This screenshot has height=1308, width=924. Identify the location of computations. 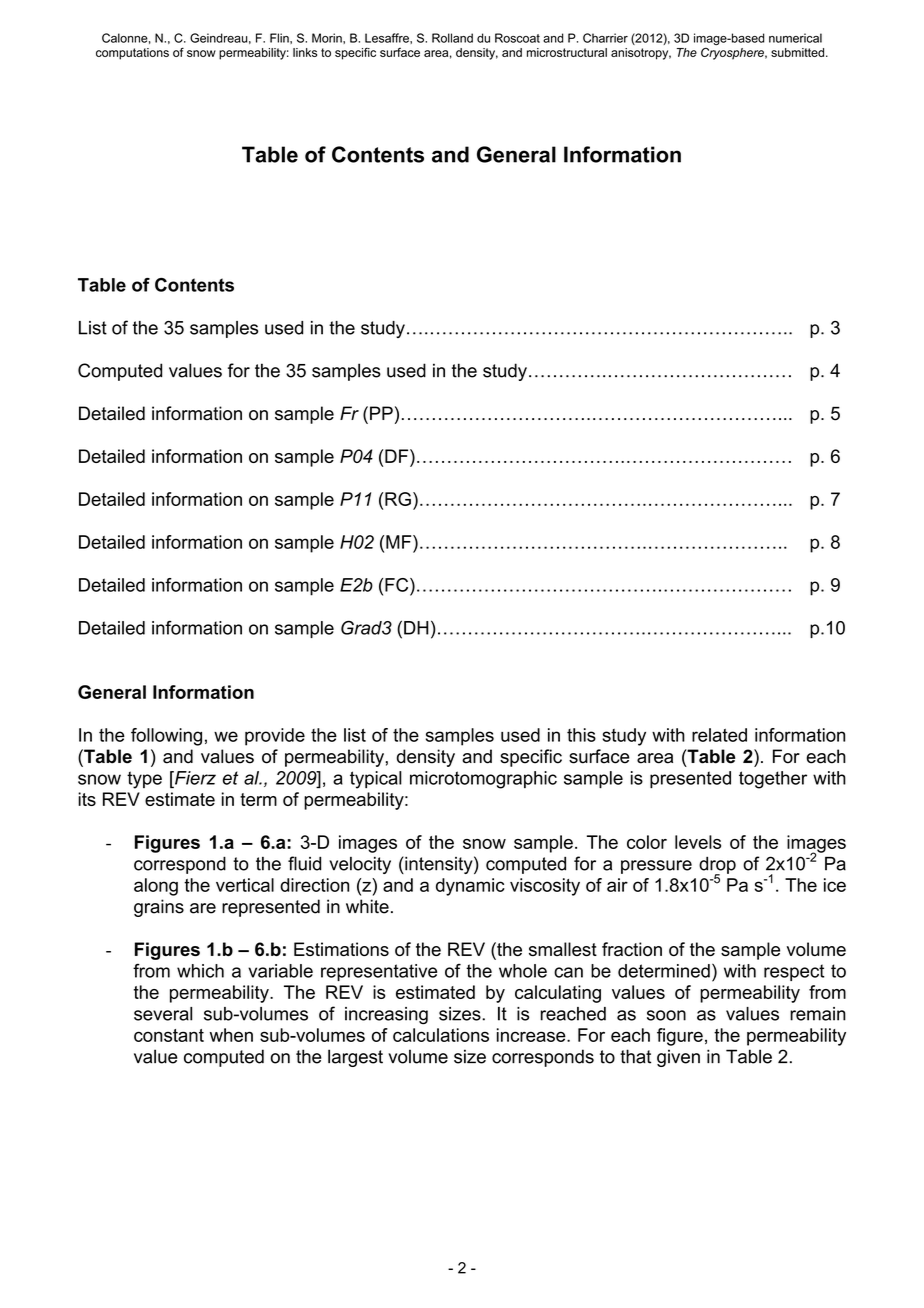
(132, 54).
